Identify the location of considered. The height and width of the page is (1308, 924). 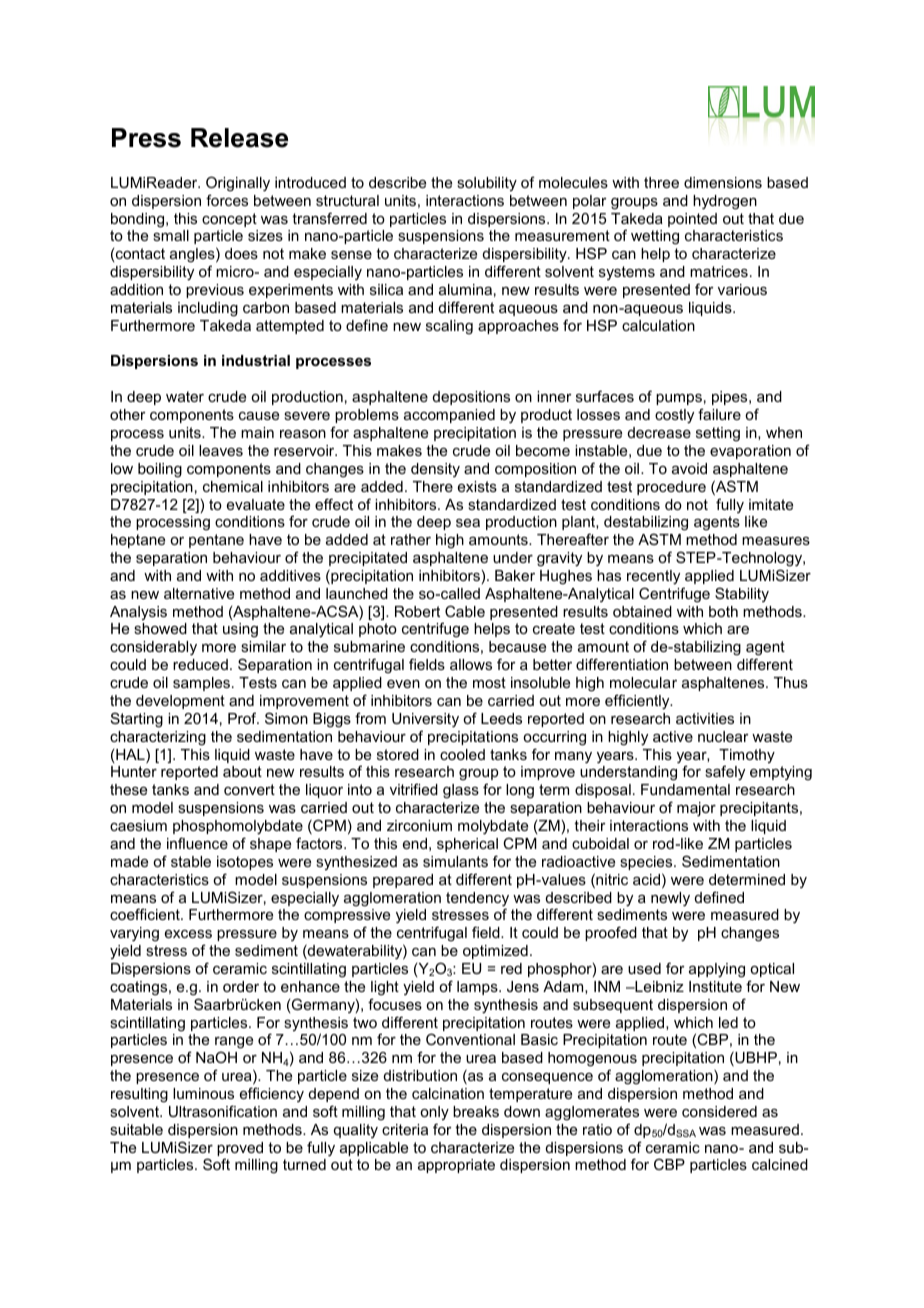
(719, 1111).
